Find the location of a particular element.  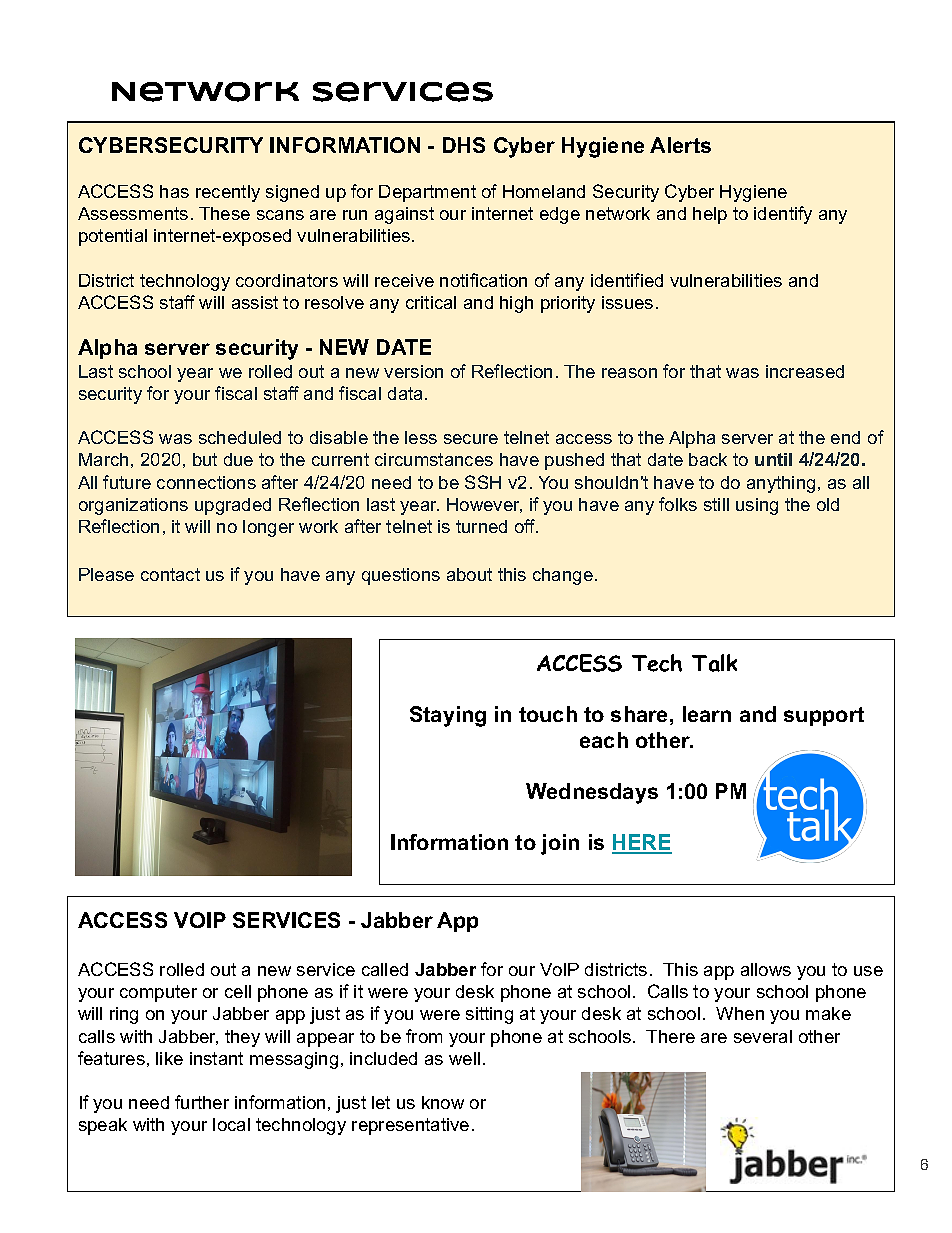

support is located at coordinates (824, 716).
